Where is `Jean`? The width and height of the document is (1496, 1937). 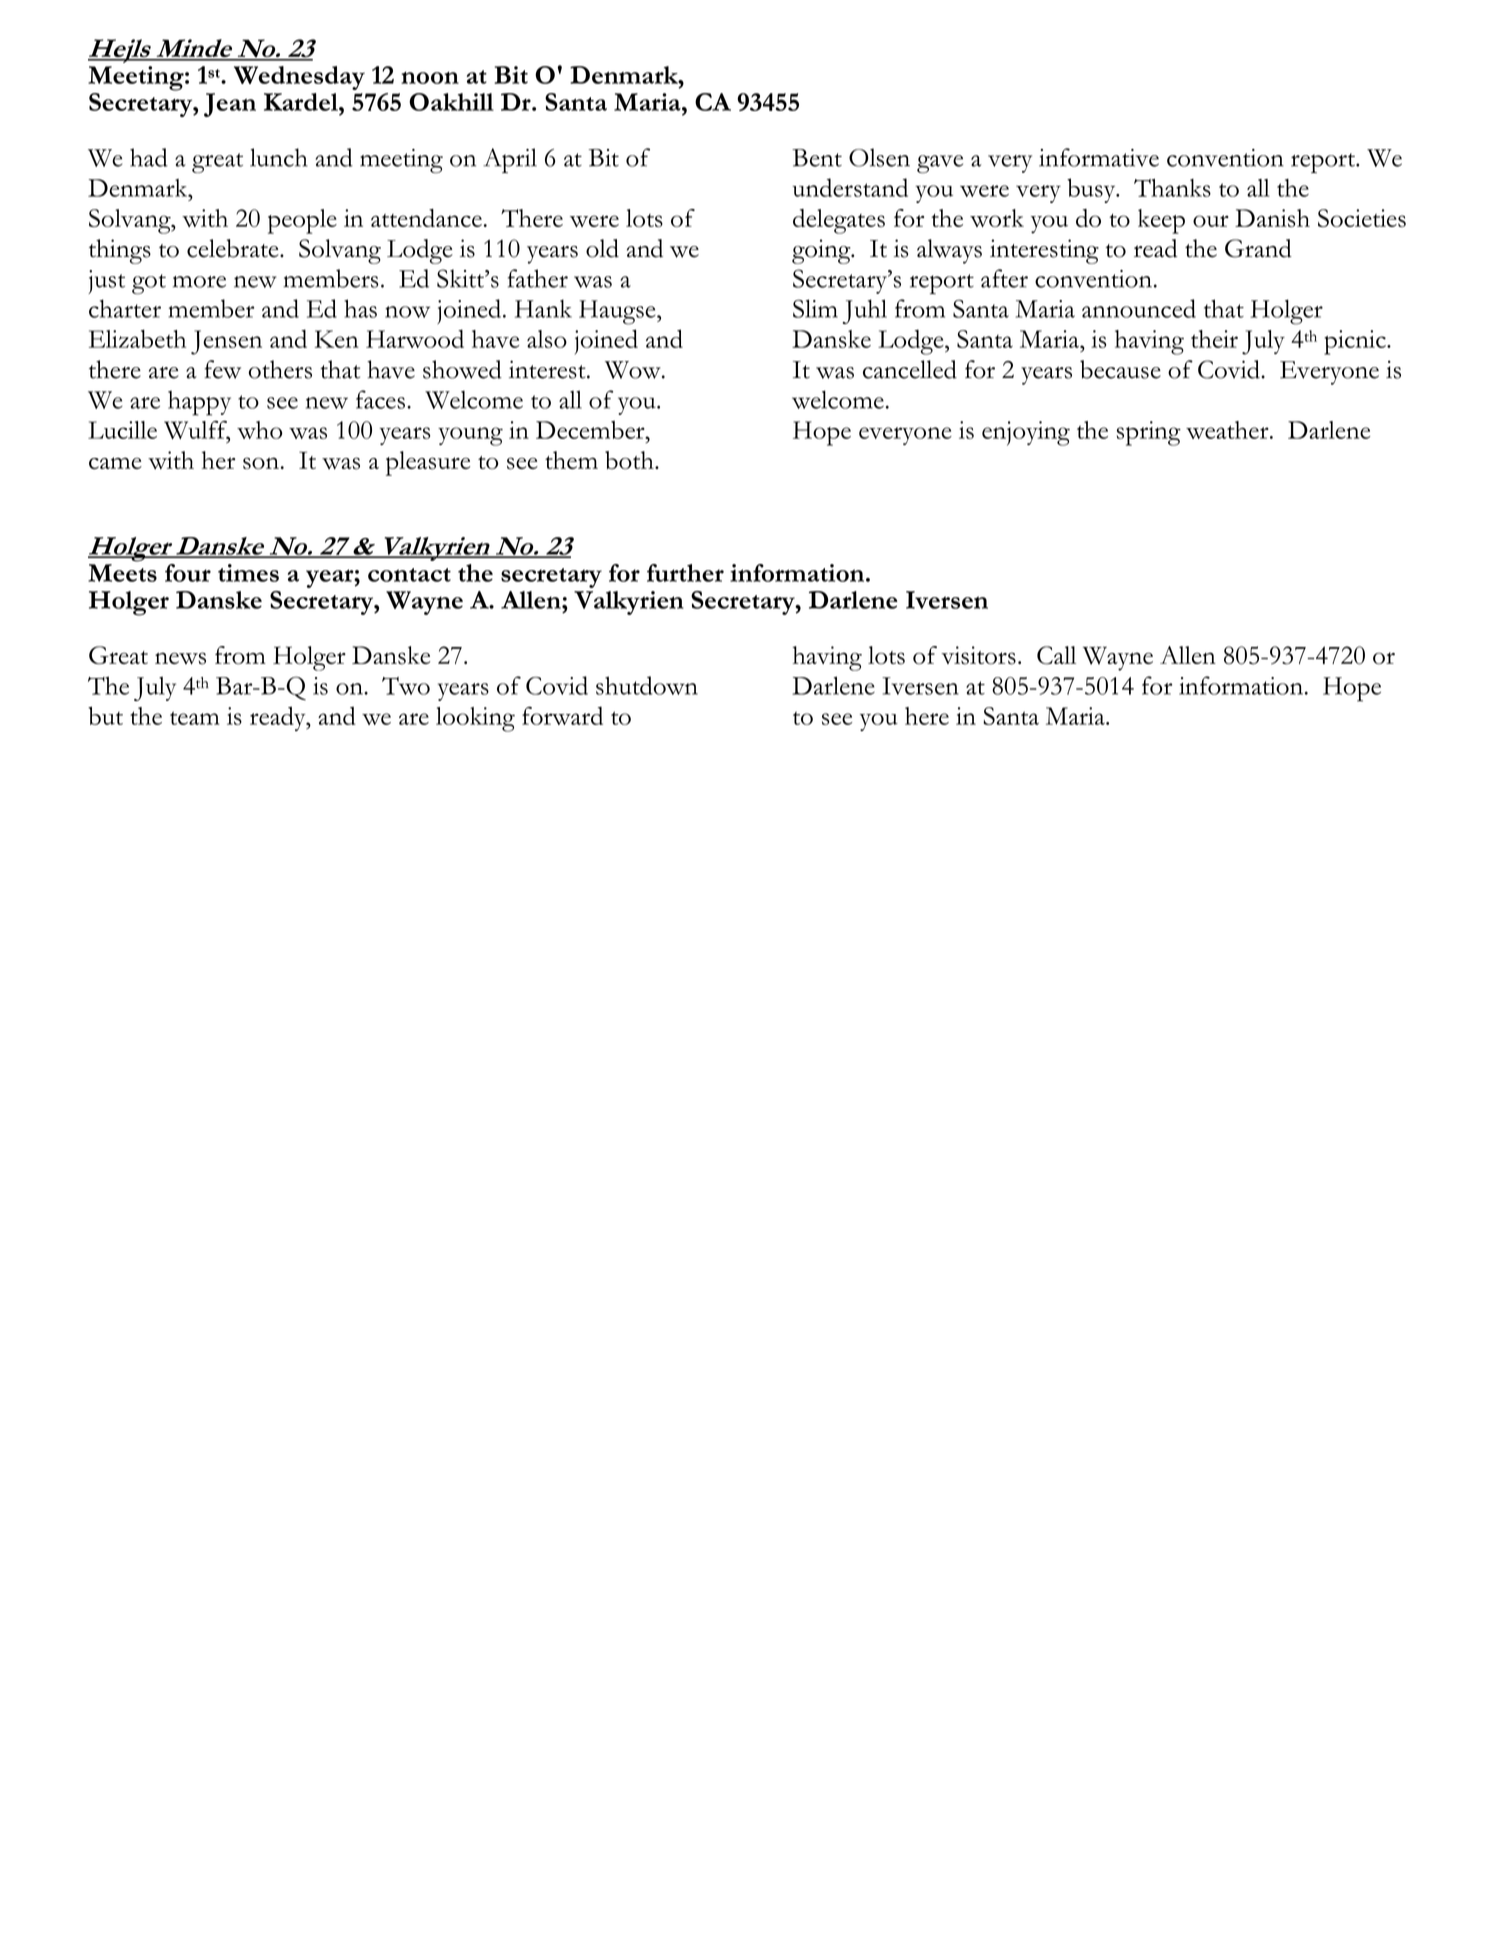 Jean is located at coordinates (230, 105).
